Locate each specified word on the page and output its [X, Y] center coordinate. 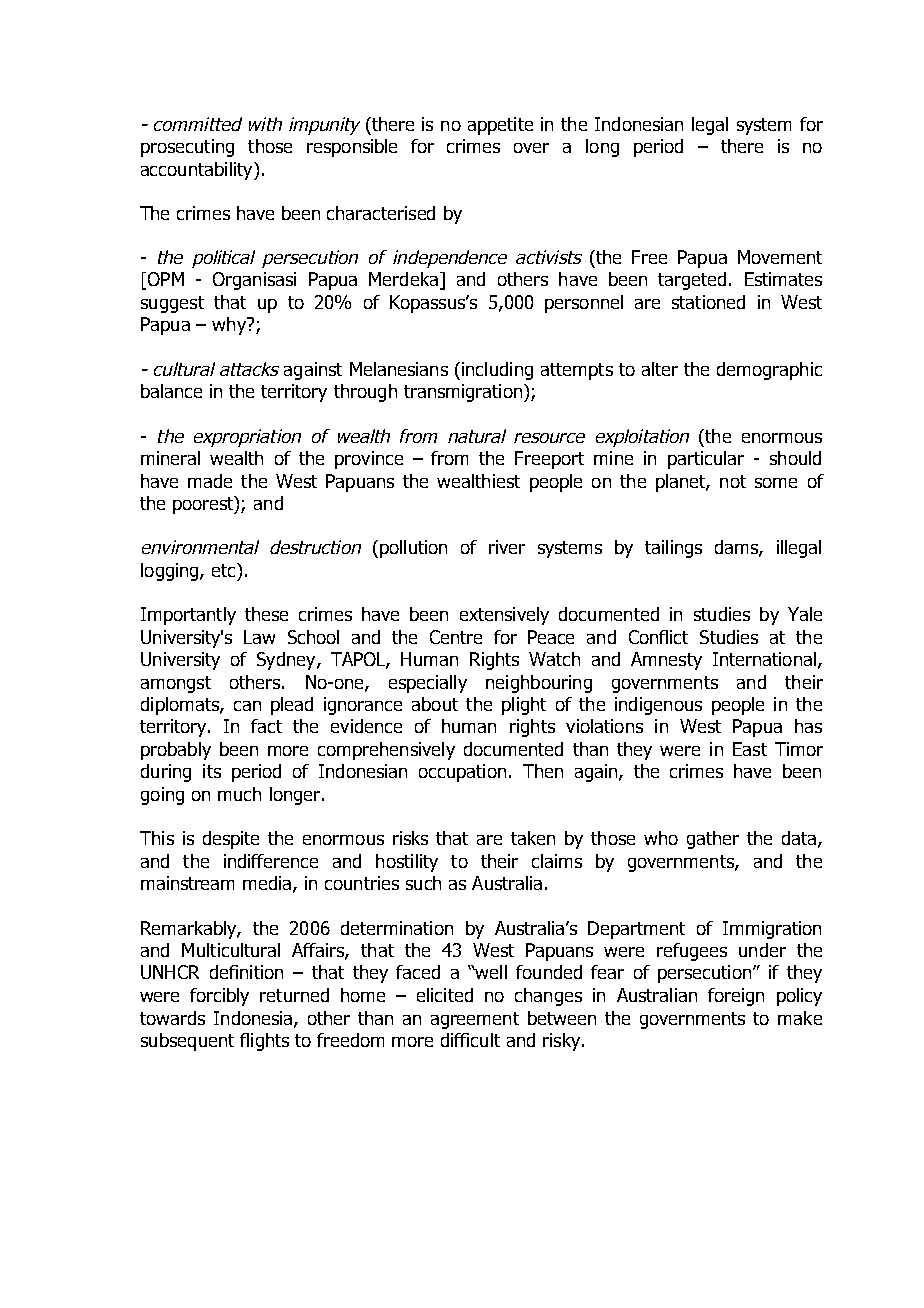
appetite [500, 126]
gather [713, 840]
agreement [475, 1020]
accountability [198, 171]
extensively [504, 616]
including [497, 371]
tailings [673, 549]
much [239, 794]
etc [225, 570]
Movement [780, 257]
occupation [462, 773]
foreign [736, 997]
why [230, 326]
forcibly [219, 997]
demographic [769, 371]
